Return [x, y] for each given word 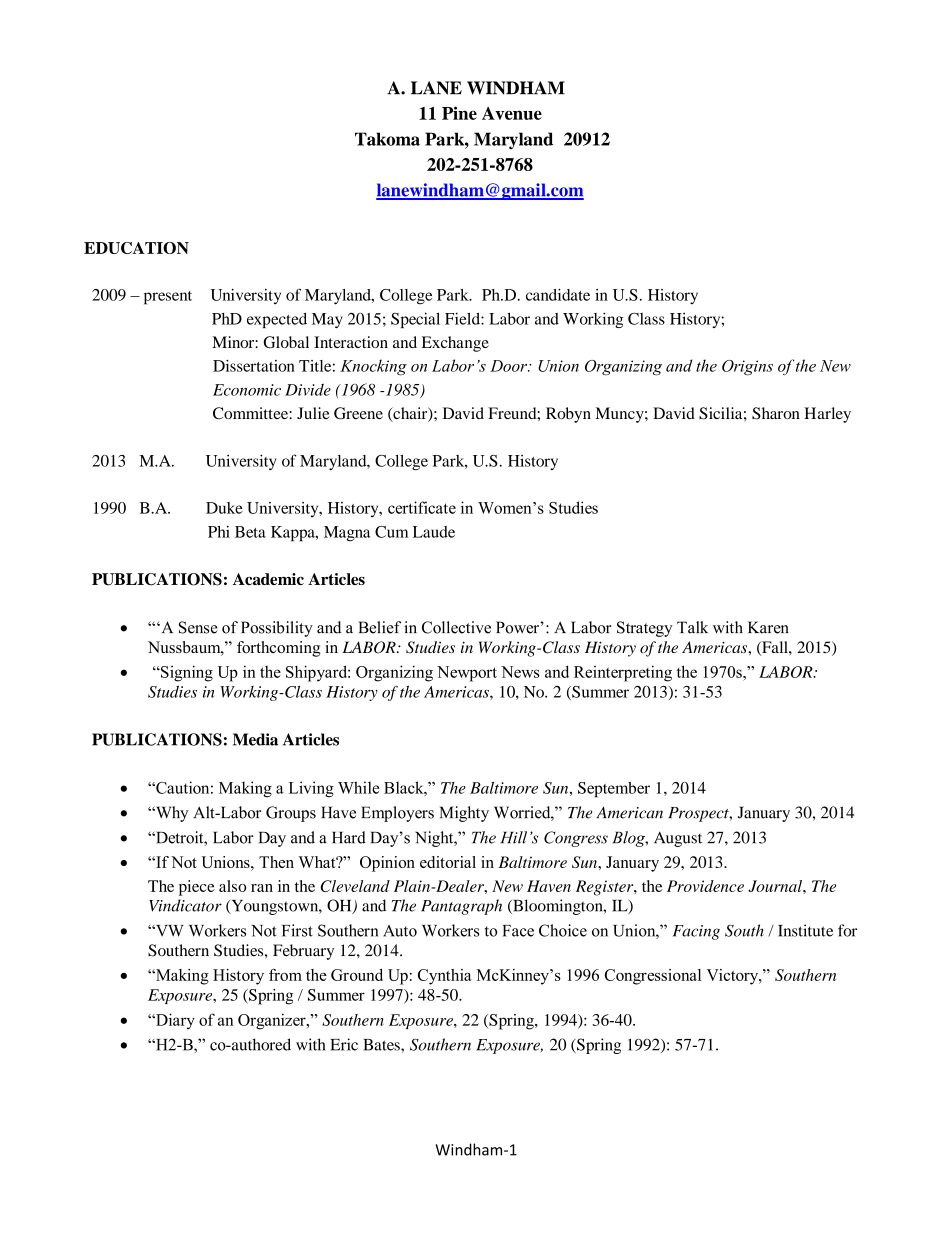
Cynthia [445, 977]
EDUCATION [136, 248]
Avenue [512, 113]
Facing [696, 932]
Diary [174, 1021]
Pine [459, 113]
